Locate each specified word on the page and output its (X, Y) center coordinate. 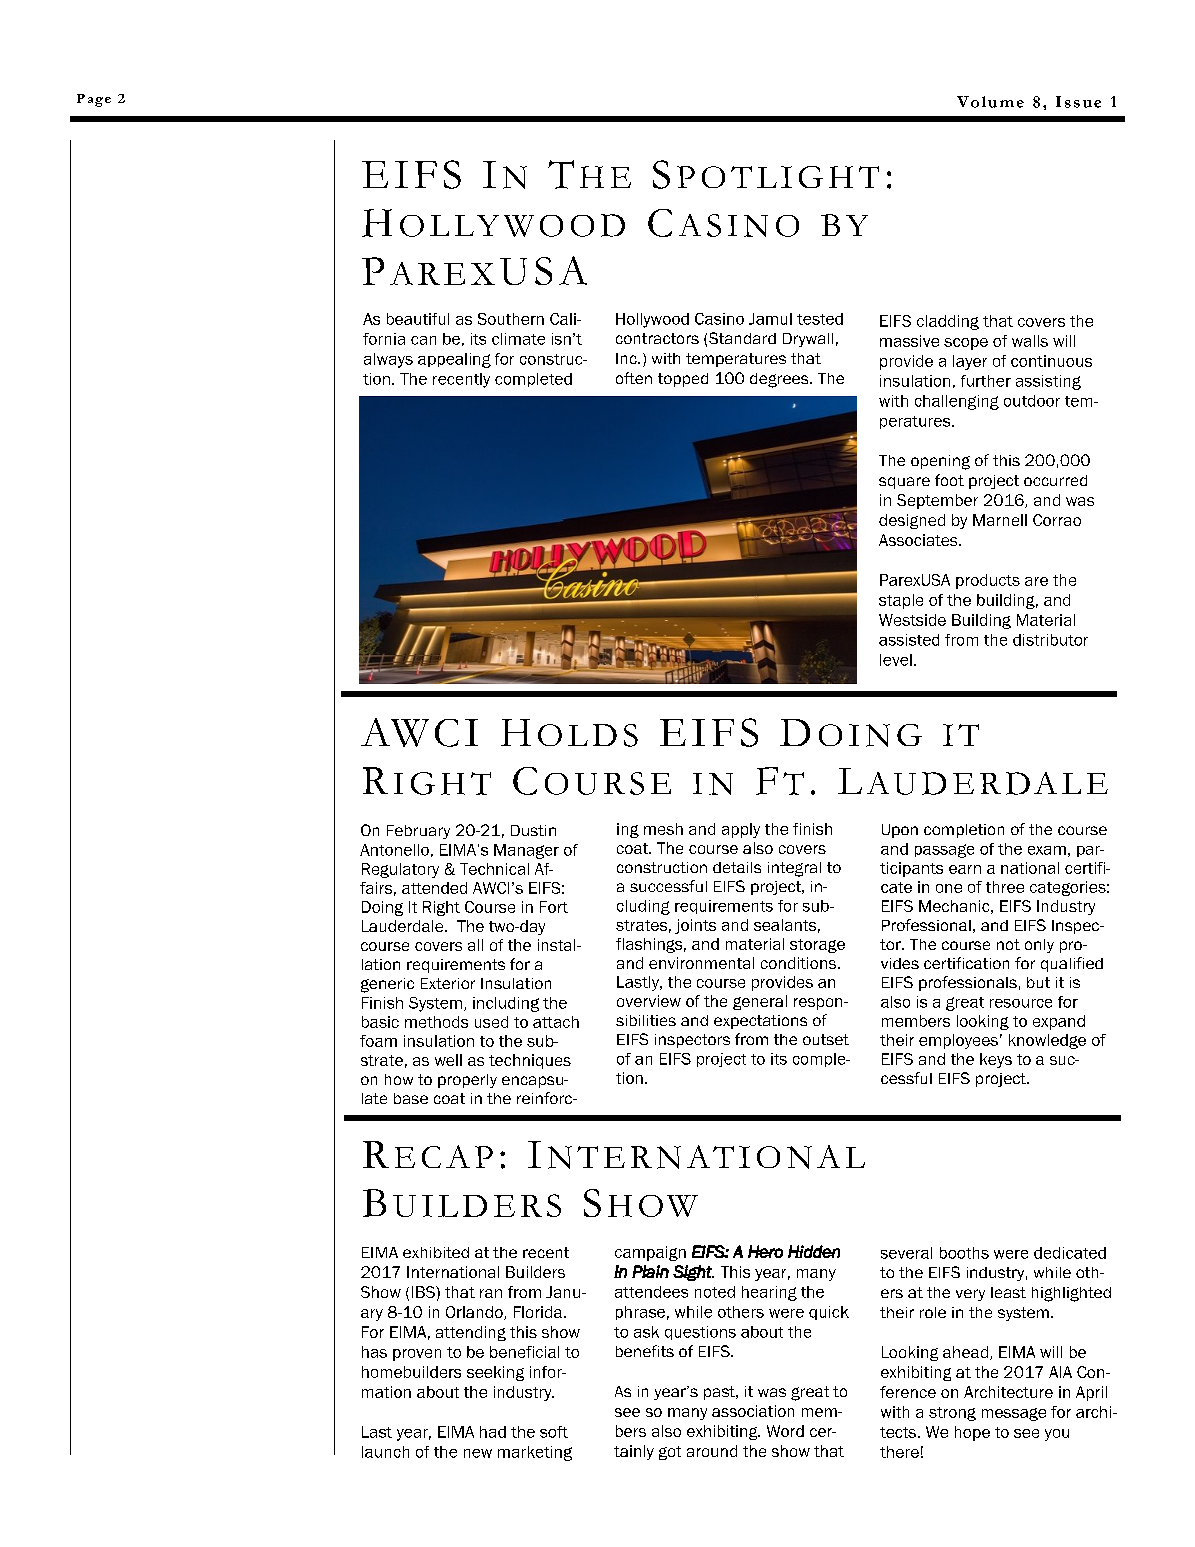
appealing (454, 360)
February (418, 832)
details (737, 867)
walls (1030, 341)
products (988, 581)
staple (901, 601)
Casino (719, 319)
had (493, 1432)
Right (441, 908)
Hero (765, 1251)
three (1005, 887)
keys (996, 1060)
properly (467, 1081)
